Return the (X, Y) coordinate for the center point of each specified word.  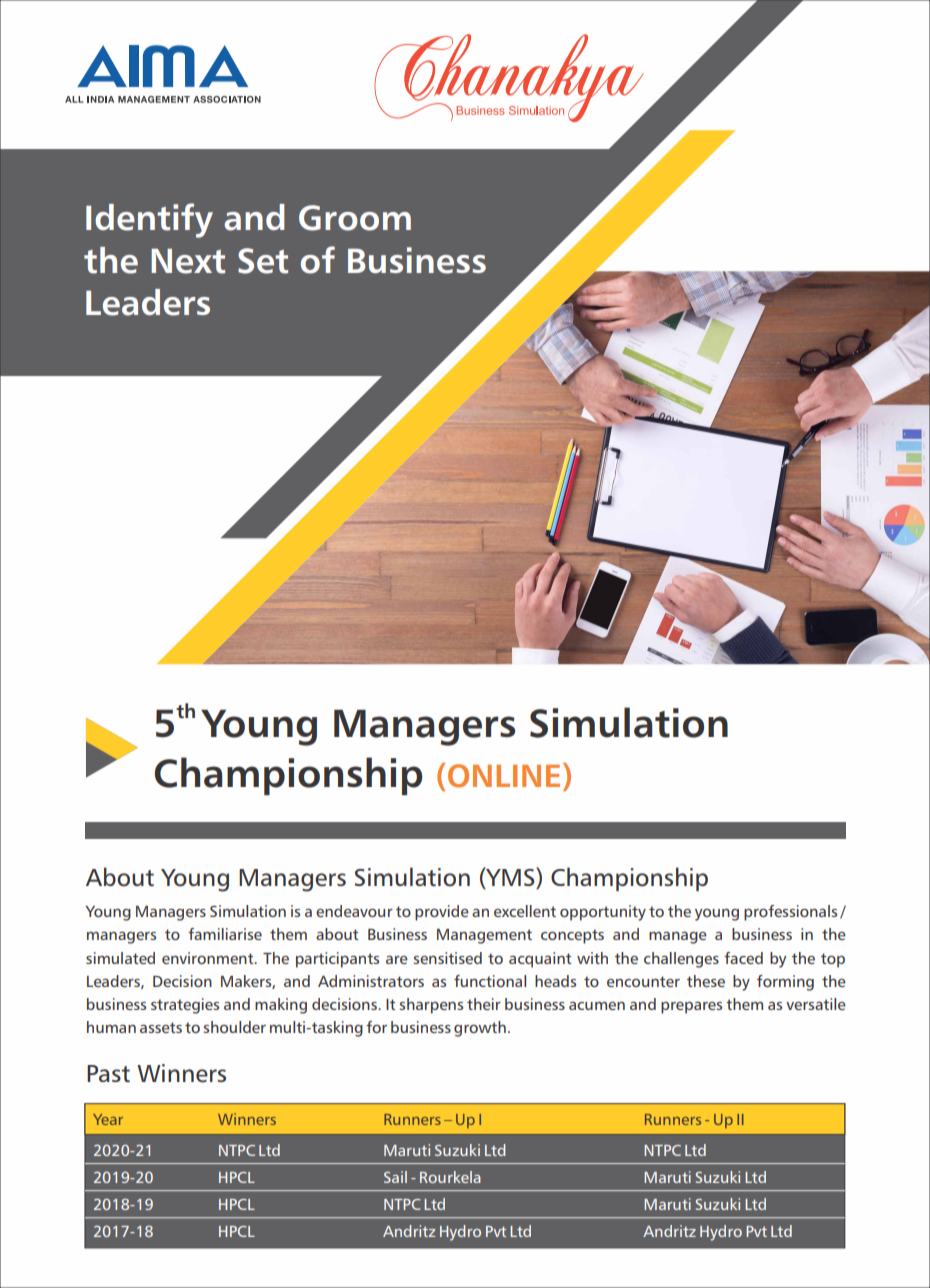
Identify (149, 220)
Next (188, 261)
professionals (790, 913)
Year (108, 1119)
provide (442, 913)
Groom (355, 218)
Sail (395, 1177)
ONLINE (504, 776)
